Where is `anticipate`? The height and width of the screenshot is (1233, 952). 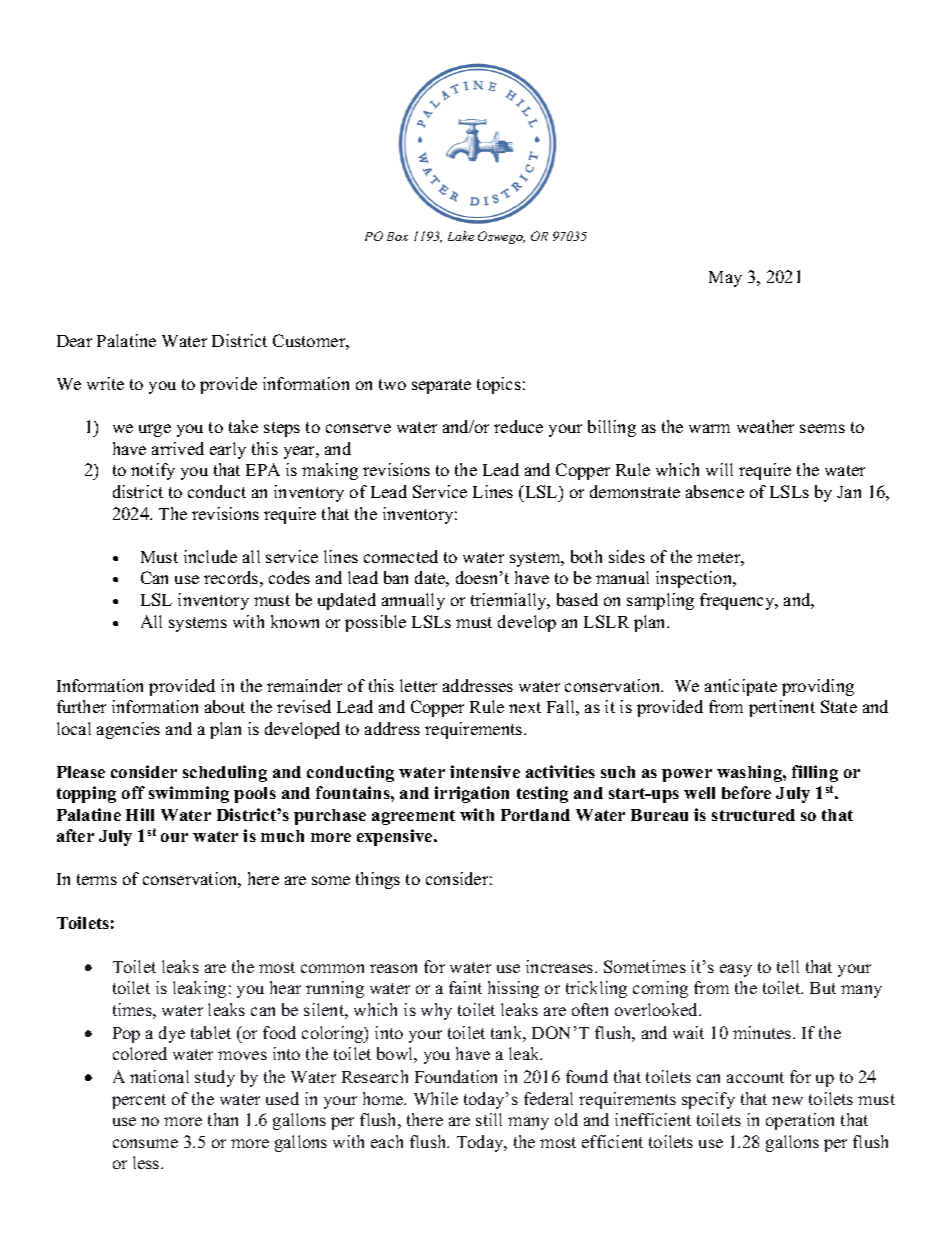
anticipate is located at coordinates (741, 687).
